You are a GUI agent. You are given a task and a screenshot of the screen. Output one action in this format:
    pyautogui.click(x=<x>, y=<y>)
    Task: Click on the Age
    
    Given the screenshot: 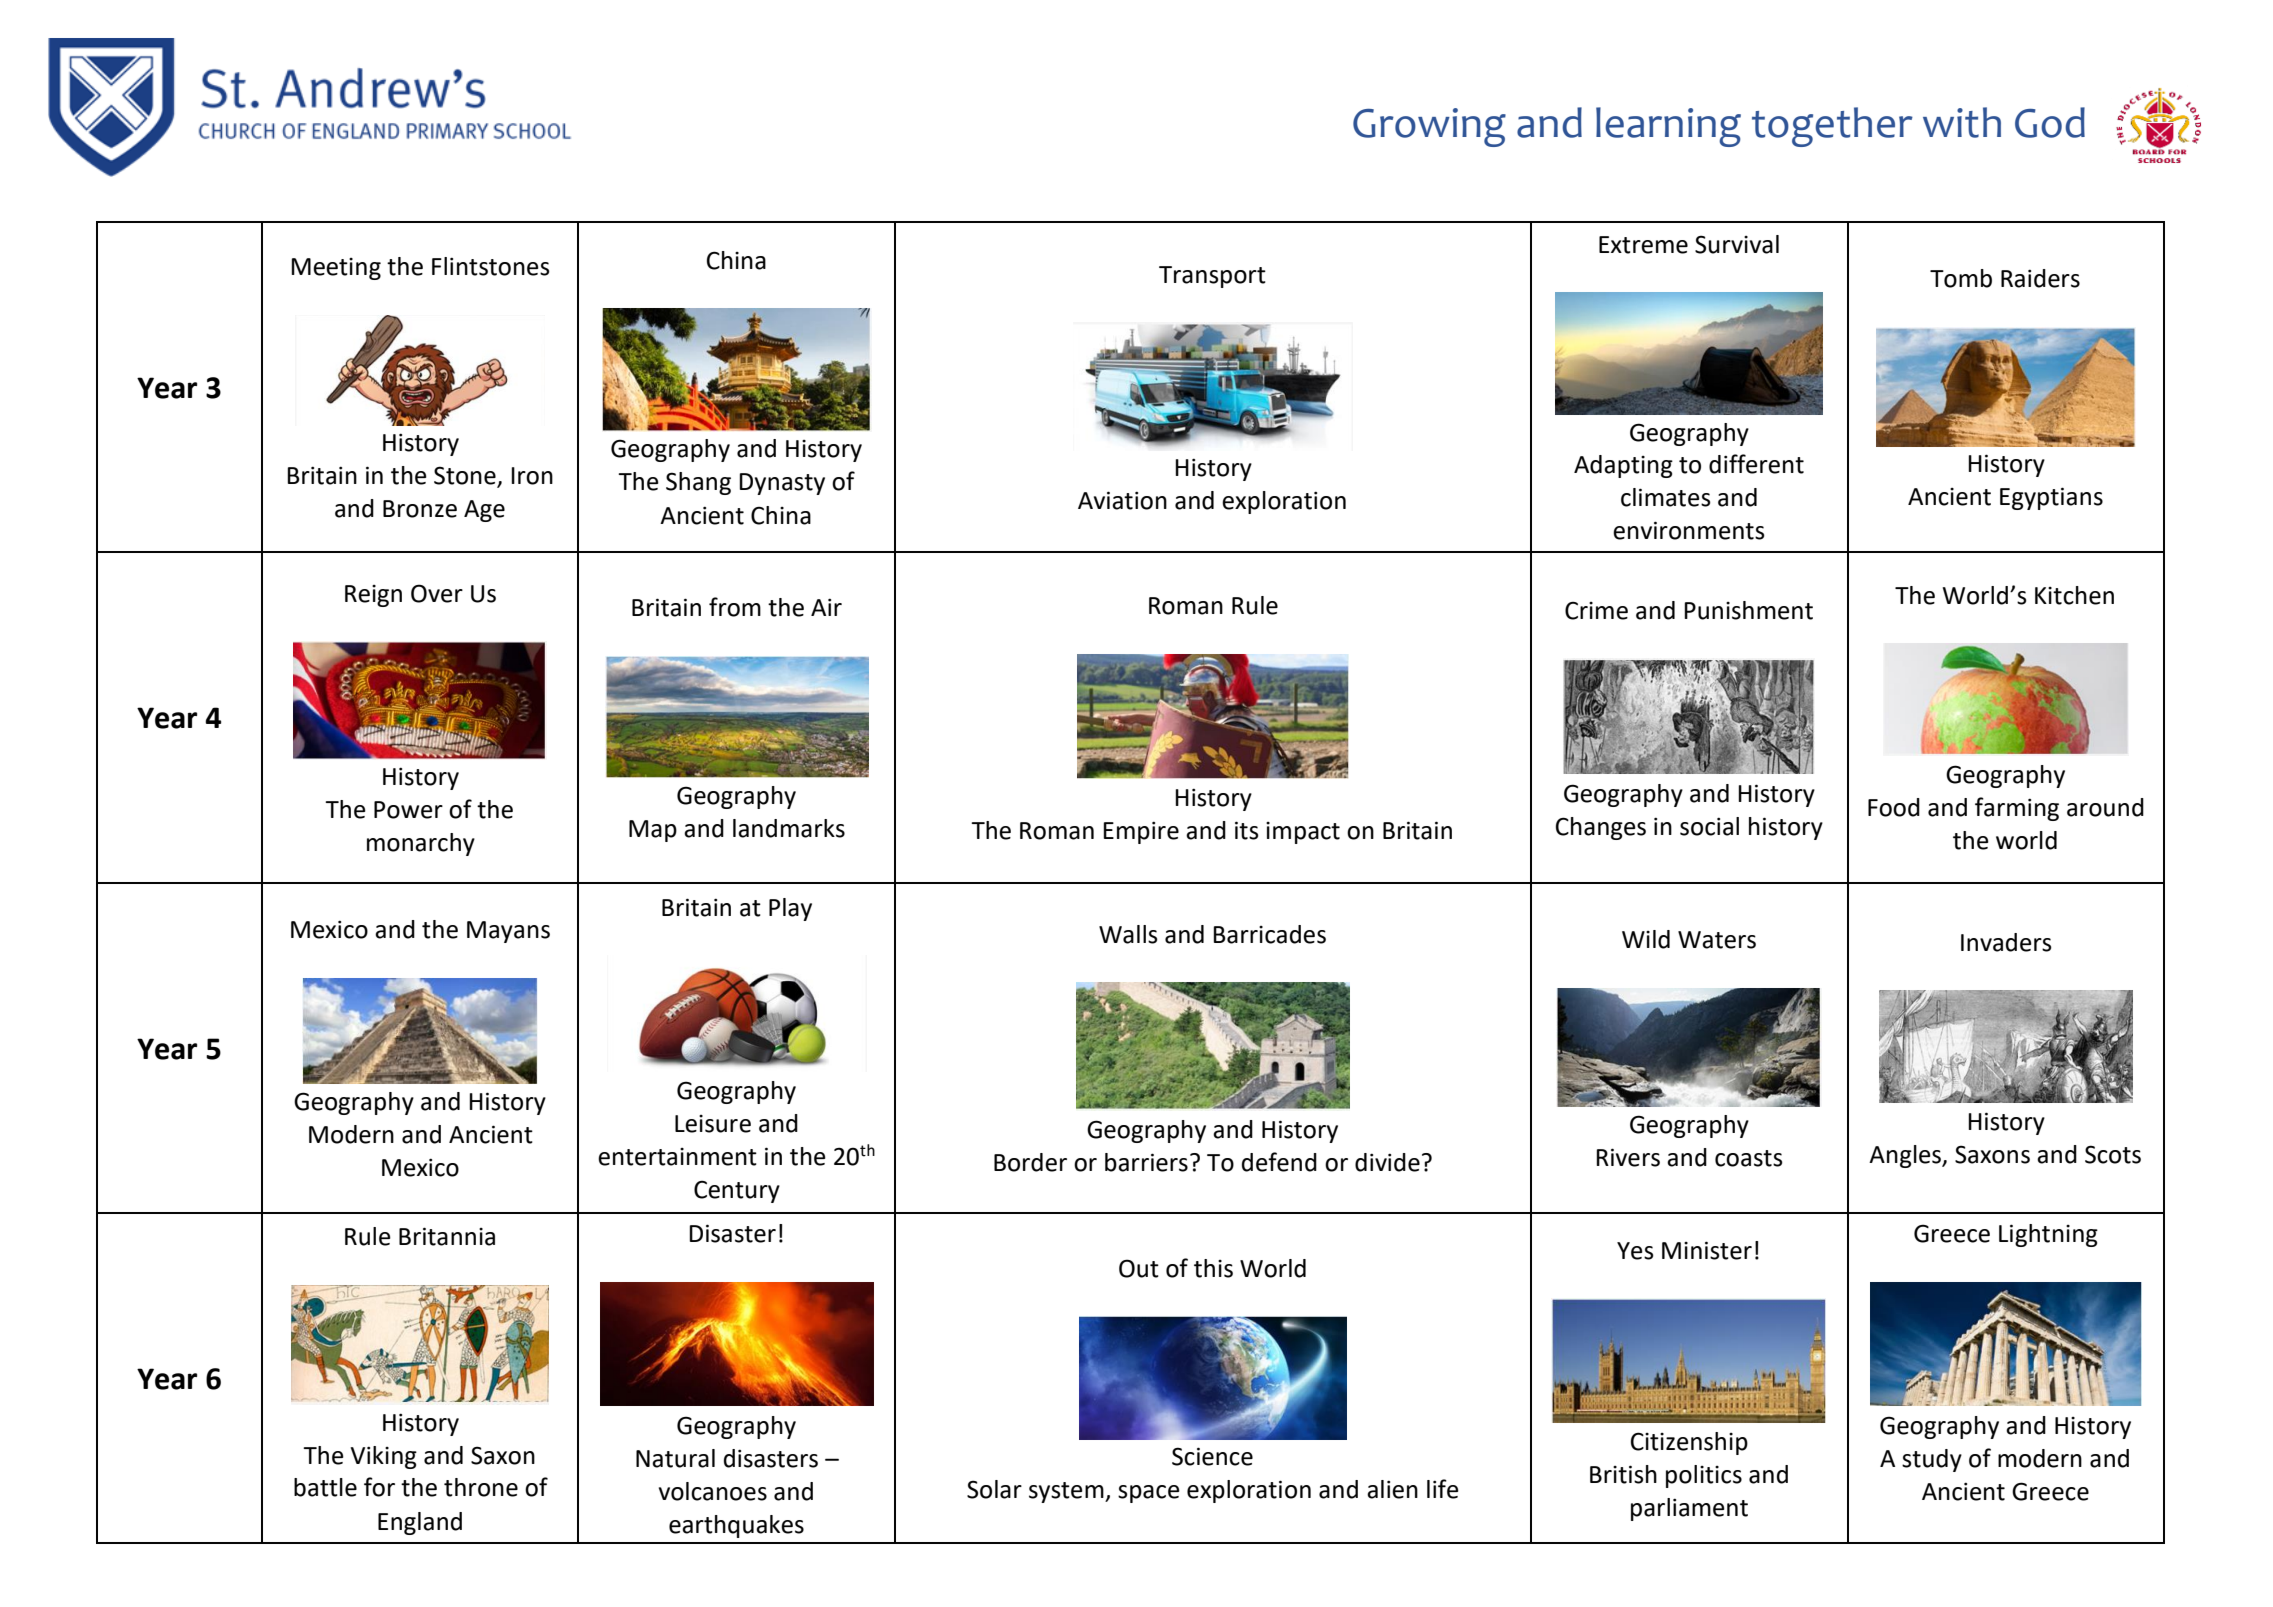 What is the action you would take?
    pyautogui.click(x=484, y=511)
